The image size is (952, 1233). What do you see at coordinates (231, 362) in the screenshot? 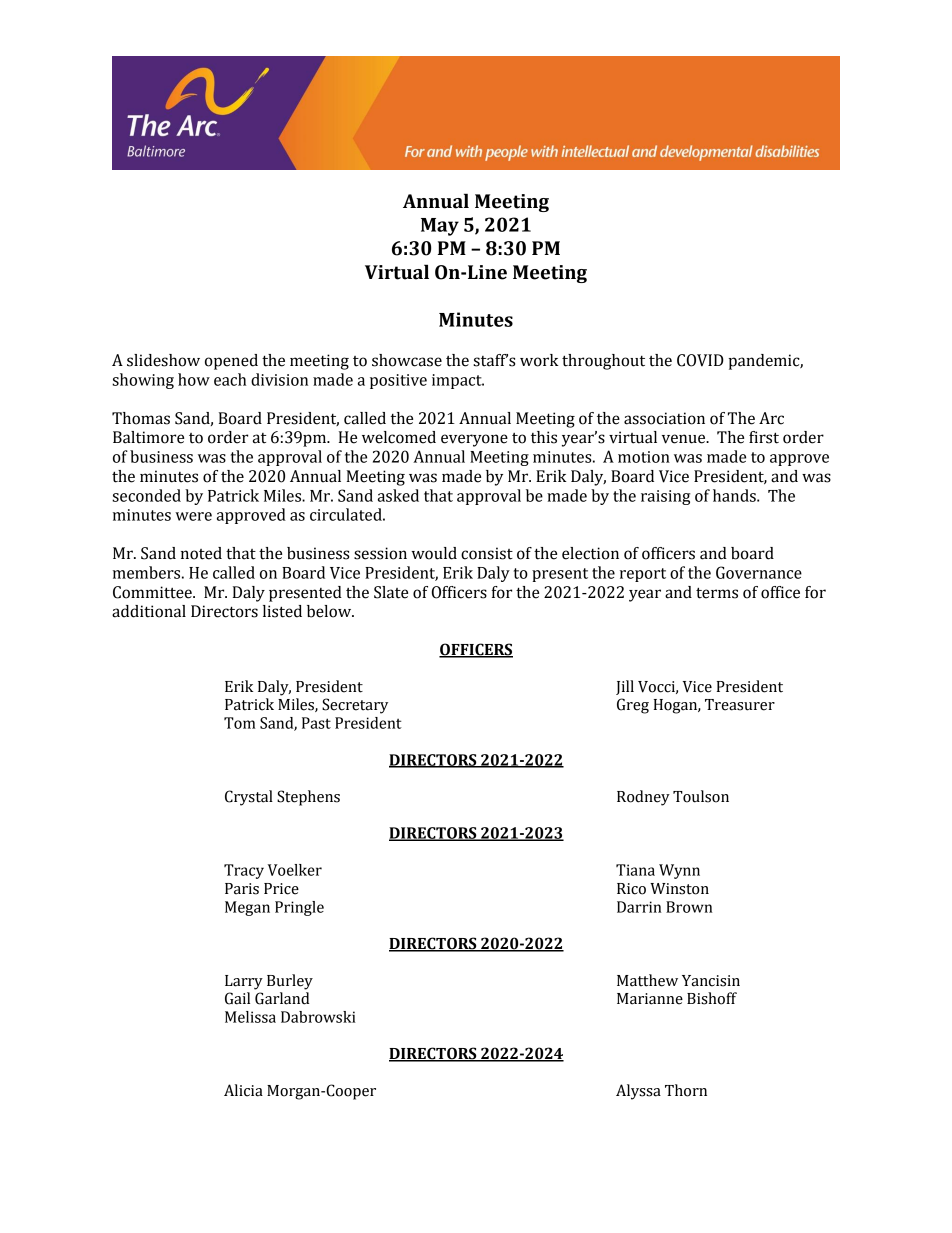
I see `opened` at bounding box center [231, 362].
